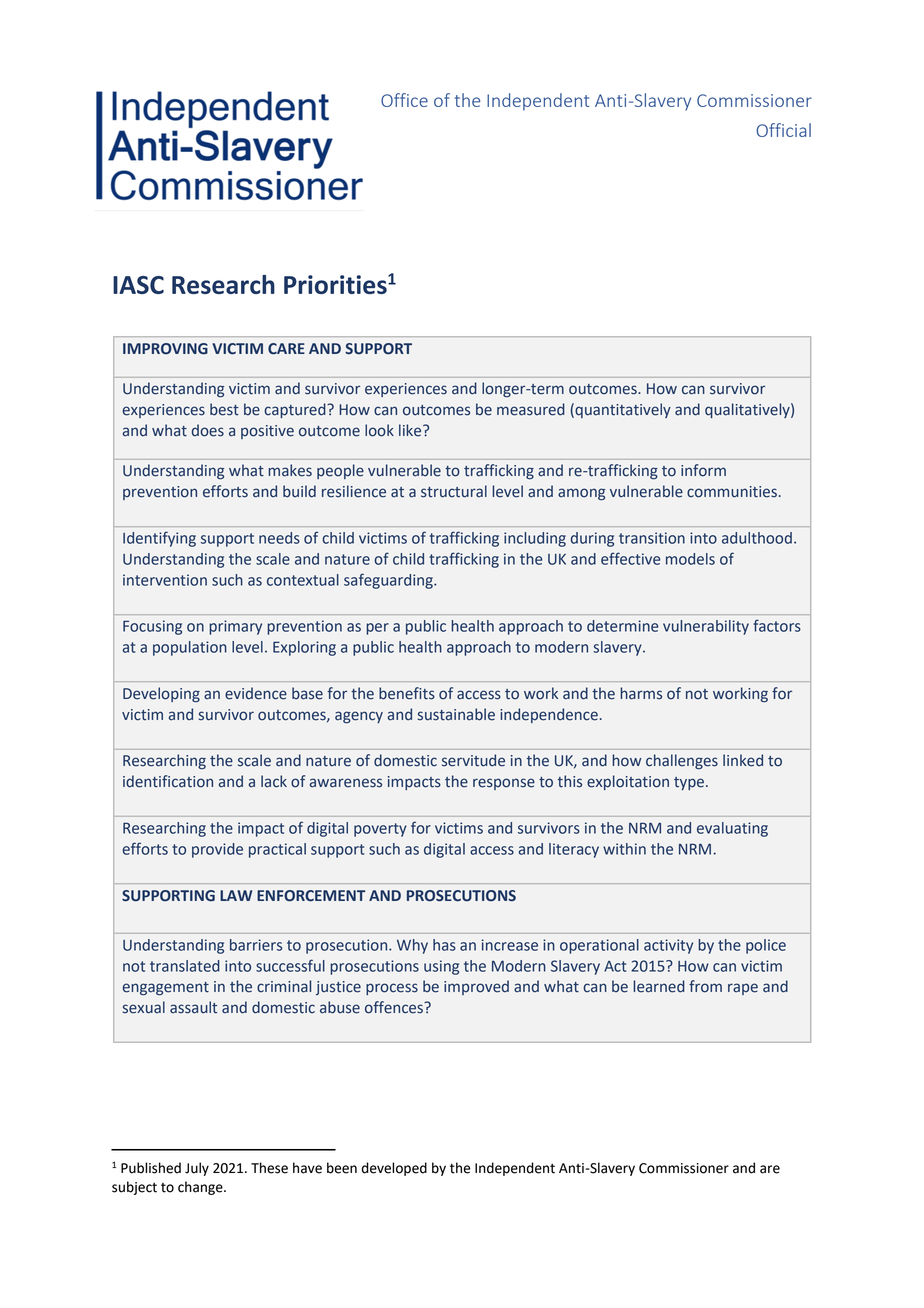  I want to click on from, so click(705, 986).
